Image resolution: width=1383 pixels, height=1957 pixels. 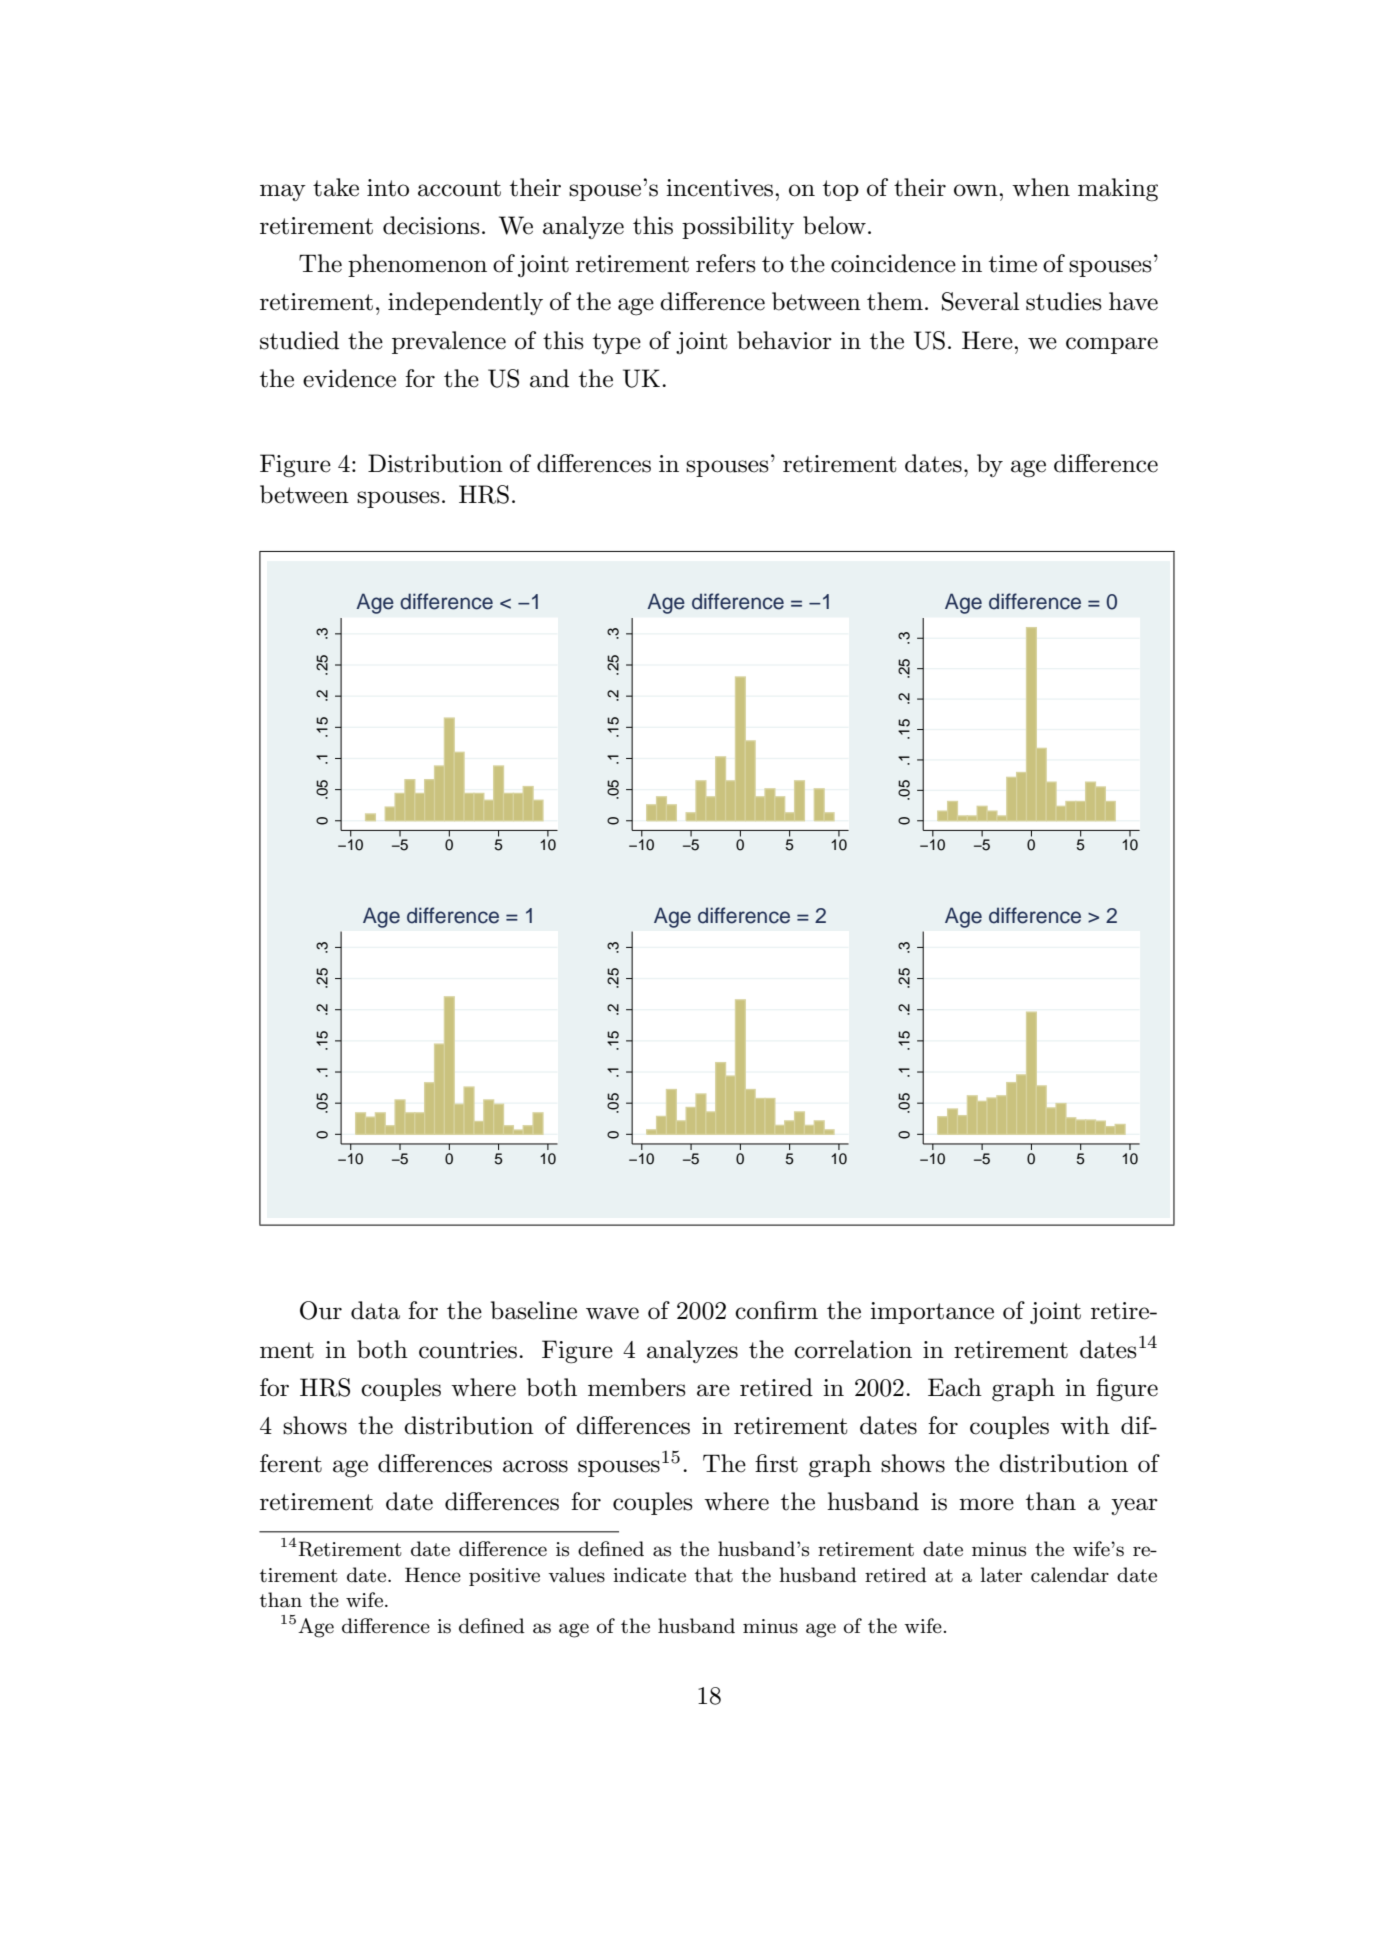 I want to click on Hence, so click(x=433, y=1575).
